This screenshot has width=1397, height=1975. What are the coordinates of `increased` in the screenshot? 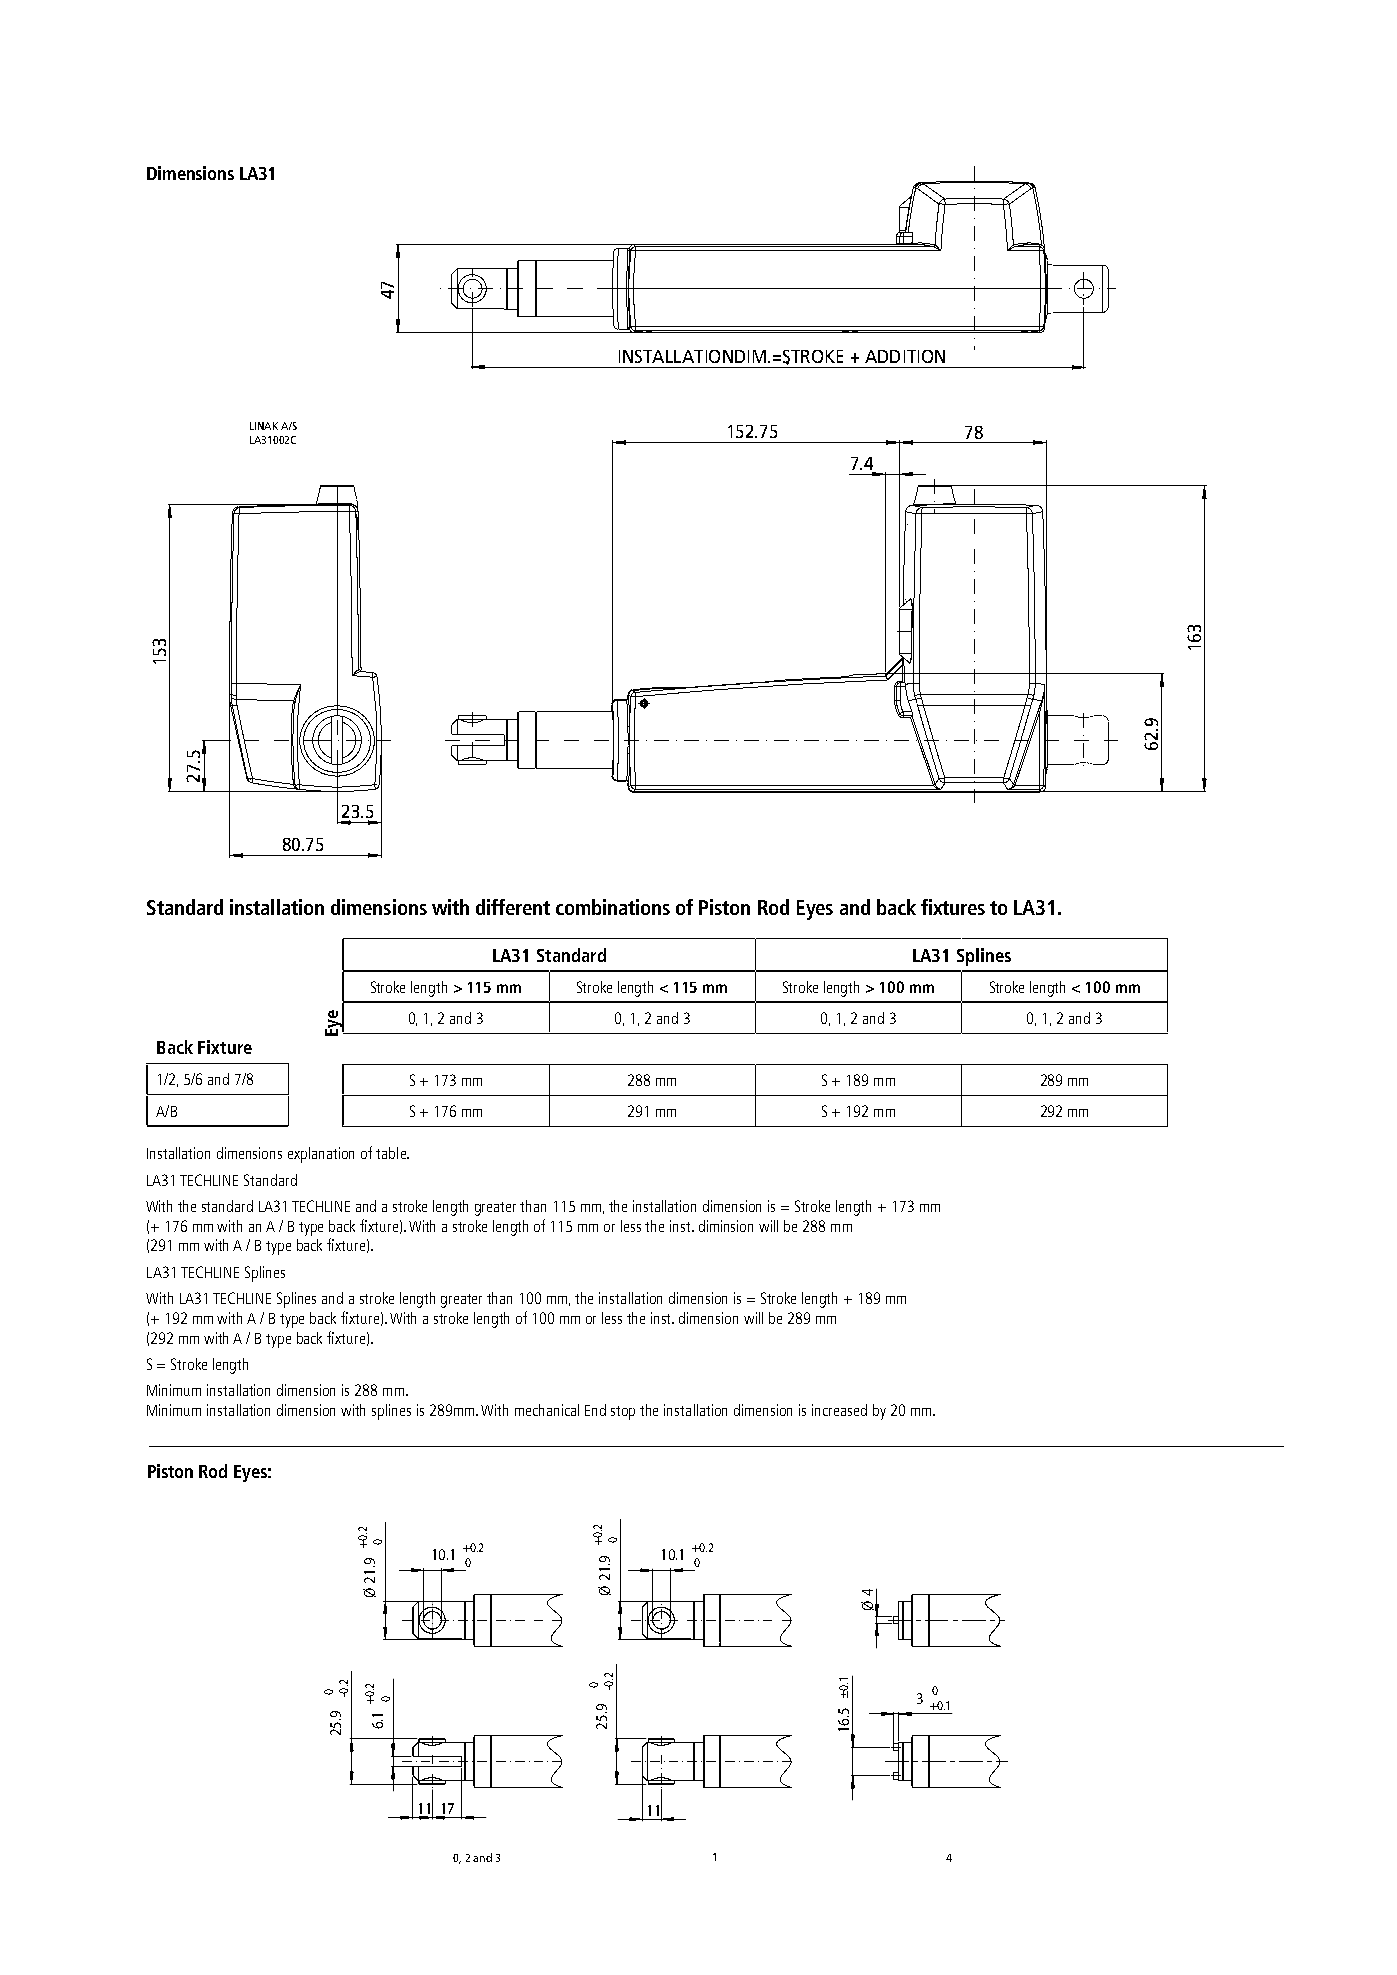 It's located at (839, 1410).
